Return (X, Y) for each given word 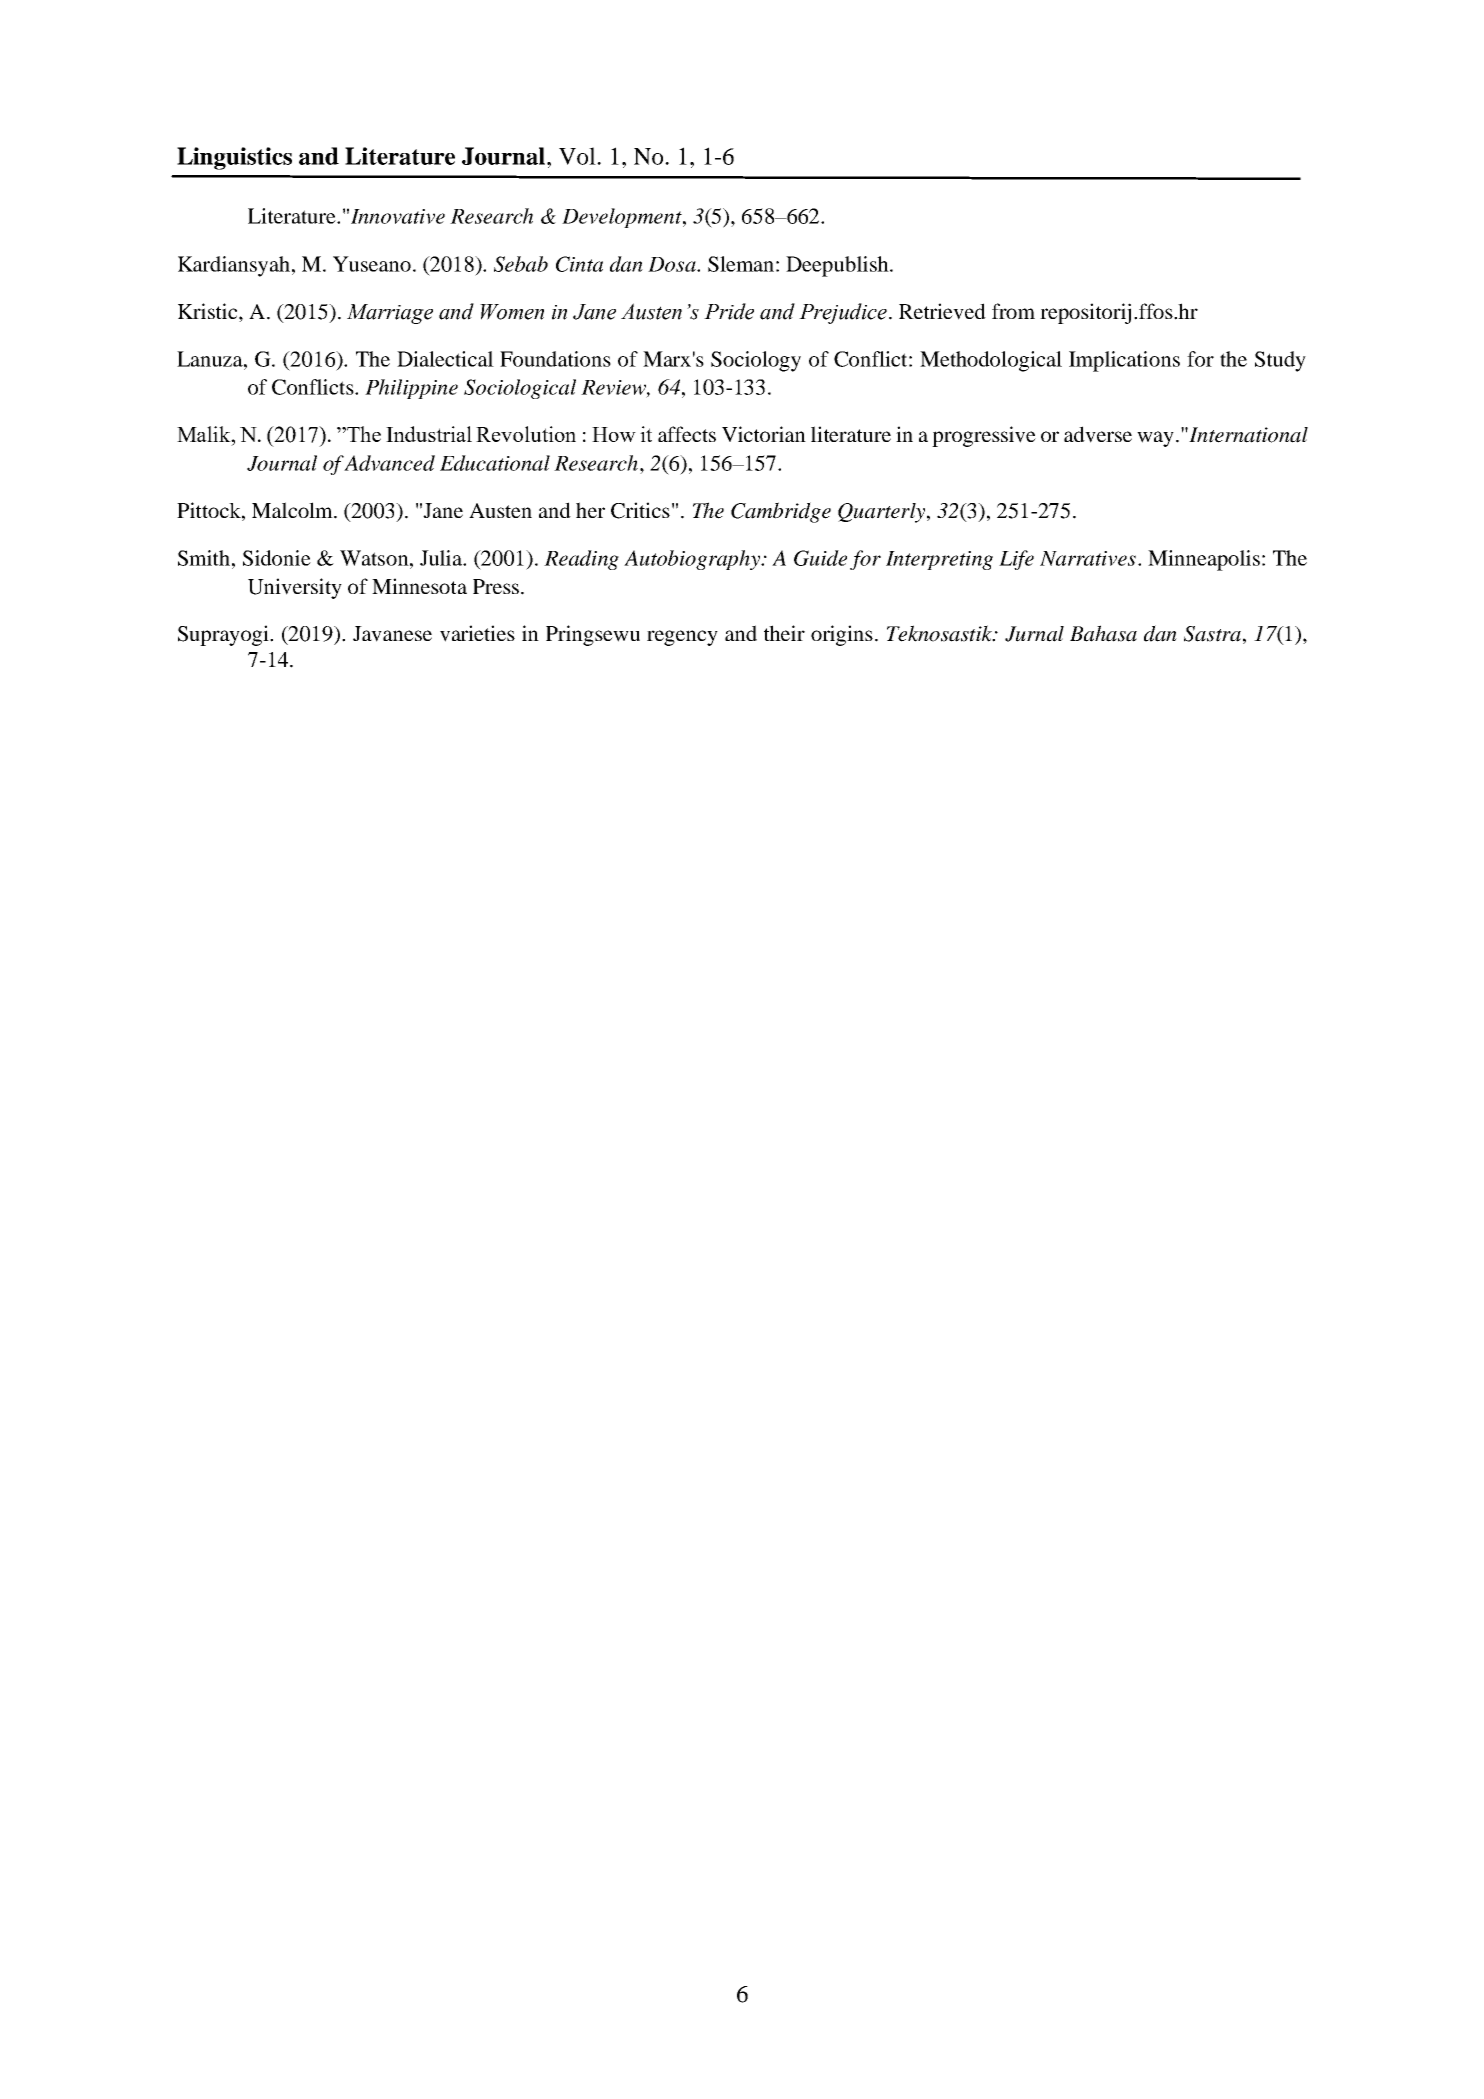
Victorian (764, 434)
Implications (1124, 361)
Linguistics (234, 158)
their (784, 633)
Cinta (579, 264)
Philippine (411, 389)
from (1013, 311)
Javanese (392, 634)
